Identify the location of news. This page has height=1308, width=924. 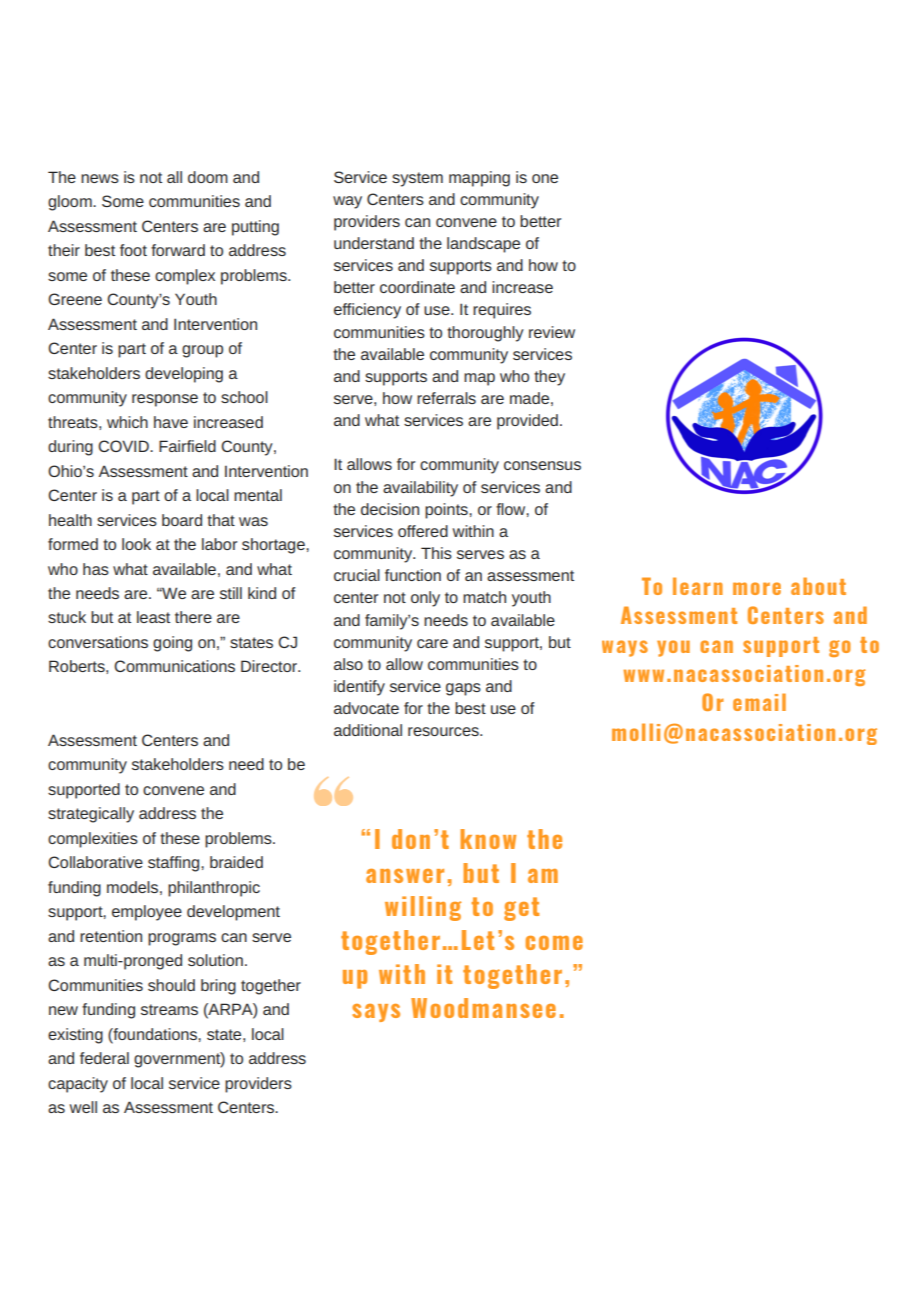
(100, 178).
